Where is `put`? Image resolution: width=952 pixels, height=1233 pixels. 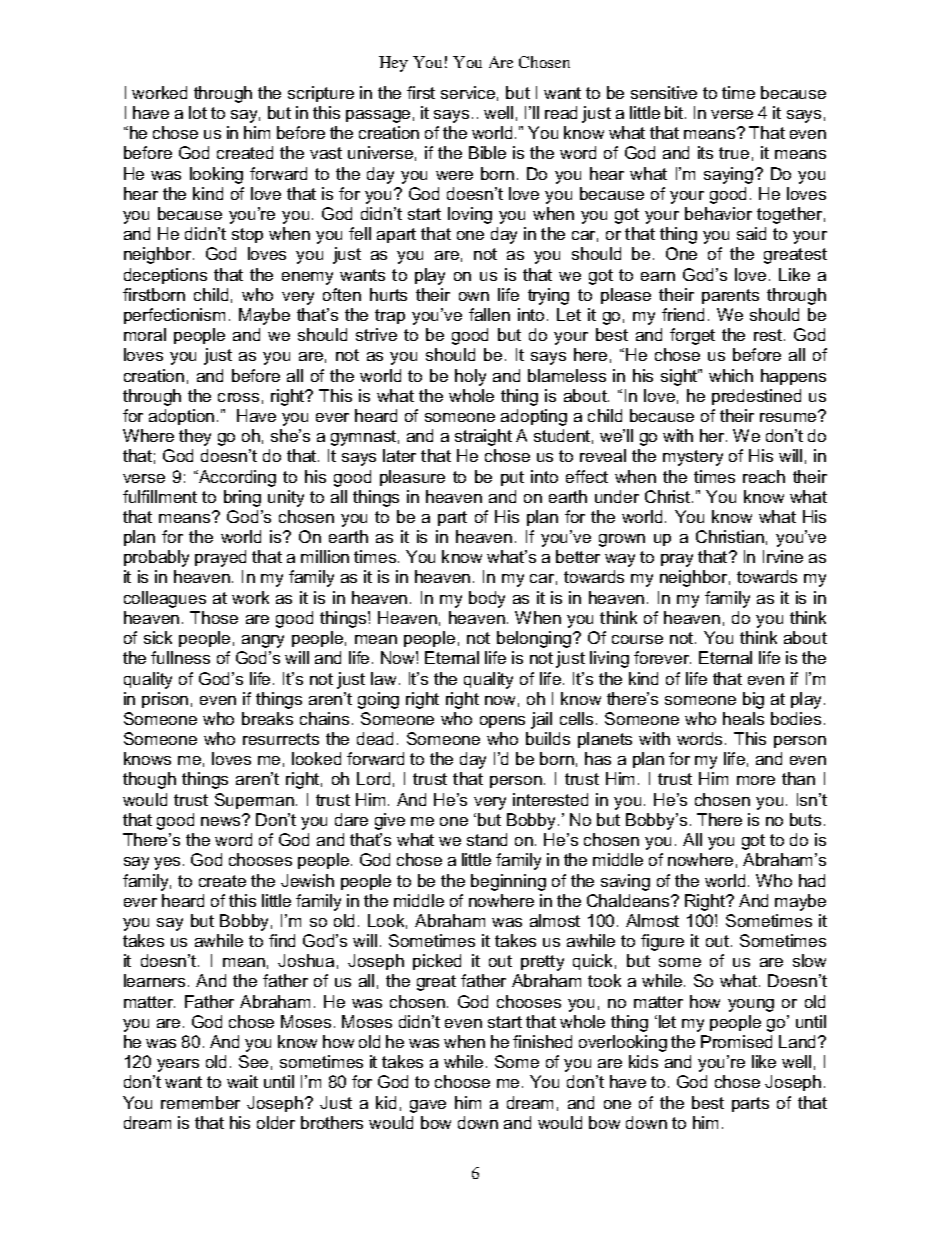
put is located at coordinates (512, 478).
